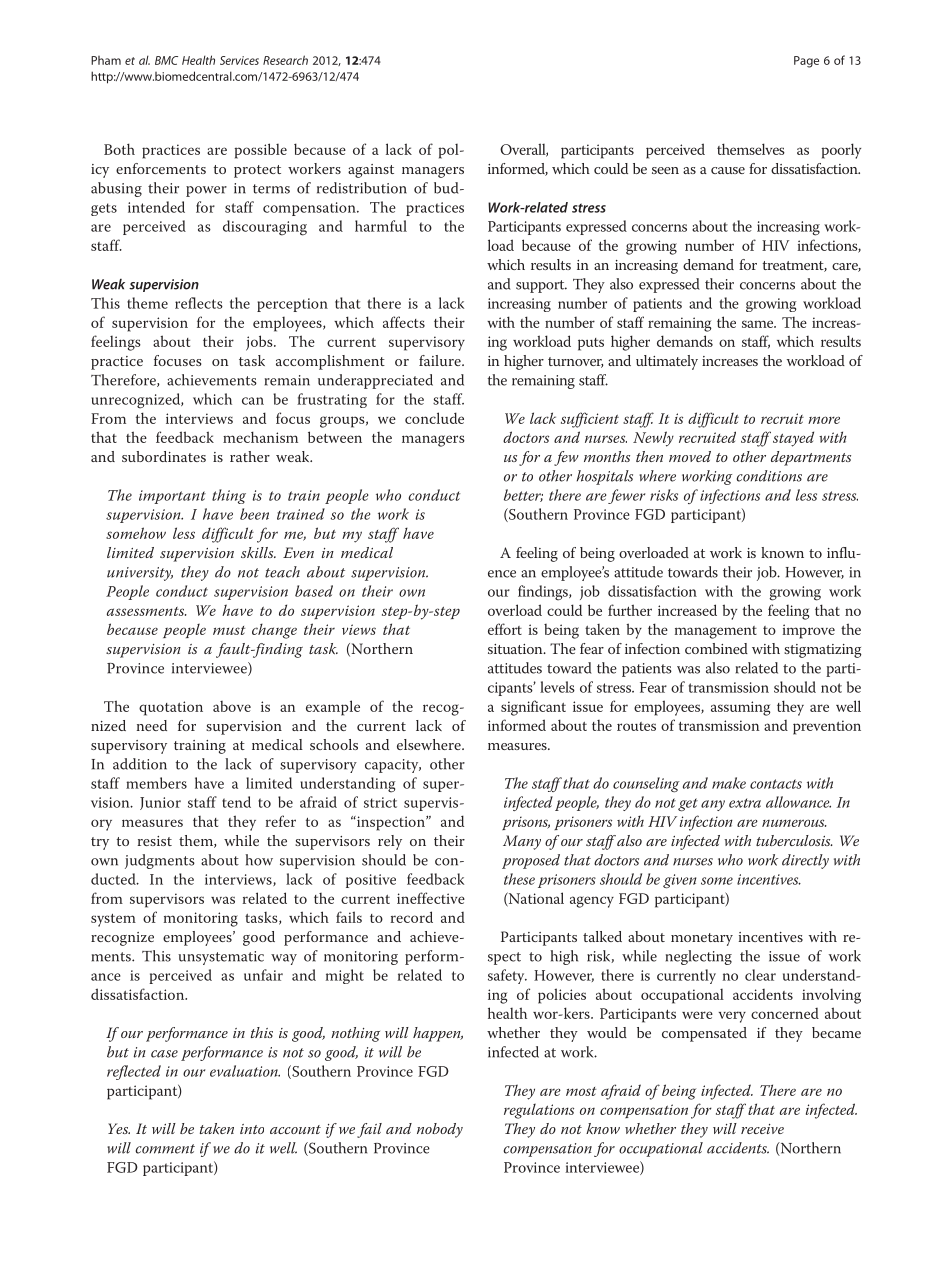 The height and width of the image is (1270, 952). Describe the element at coordinates (729, 783) in the image. I see `make` at that location.
